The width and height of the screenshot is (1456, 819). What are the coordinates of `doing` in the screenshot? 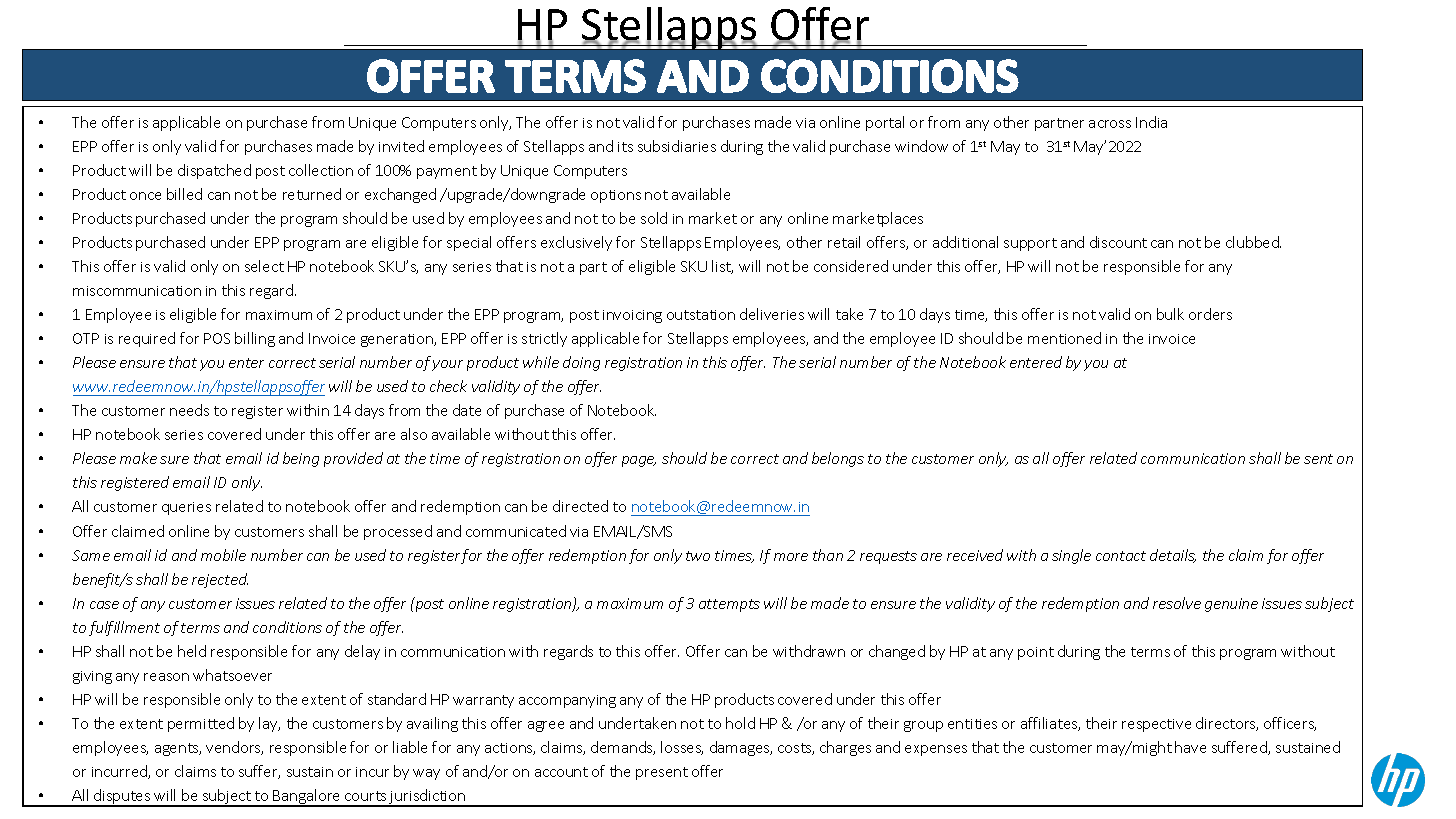 It's located at (581, 363).
